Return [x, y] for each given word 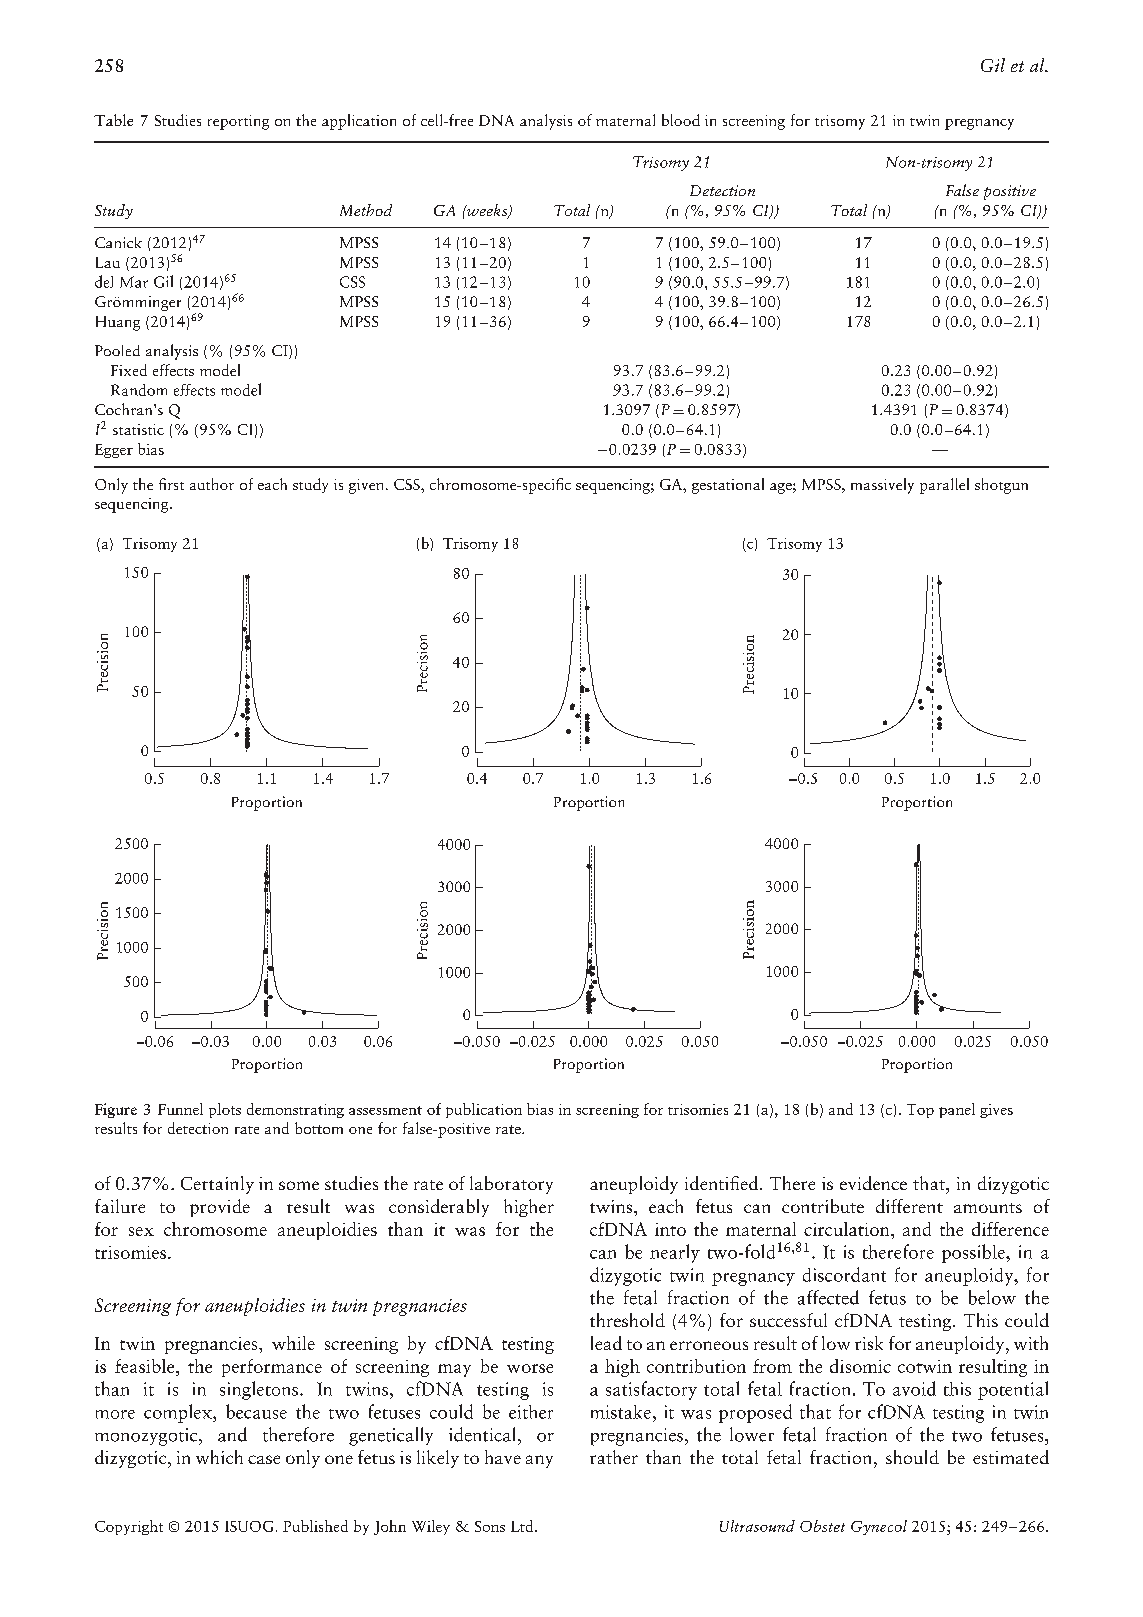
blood [681, 120]
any [539, 1461]
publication [484, 1110]
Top [920, 1111]
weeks [487, 211]
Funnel [180, 1109]
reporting [238, 122]
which [219, 1457]
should [912, 1457]
